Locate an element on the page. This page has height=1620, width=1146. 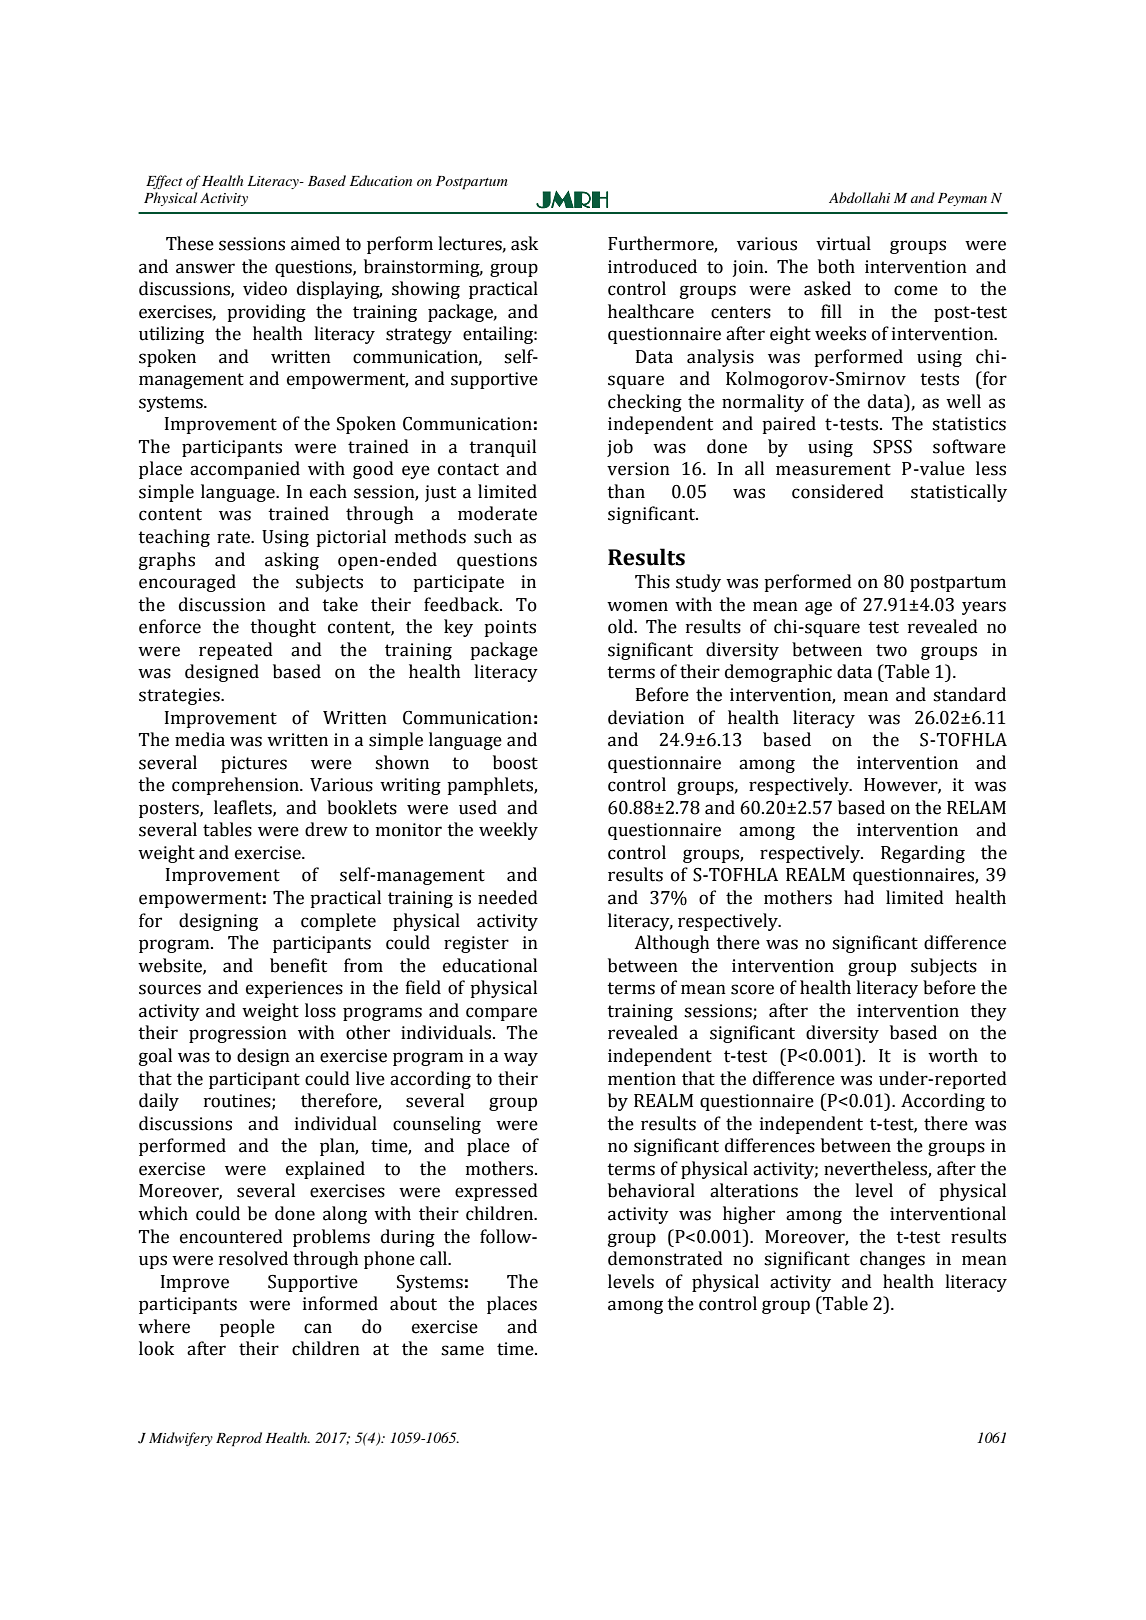
aimed is located at coordinates (315, 243).
